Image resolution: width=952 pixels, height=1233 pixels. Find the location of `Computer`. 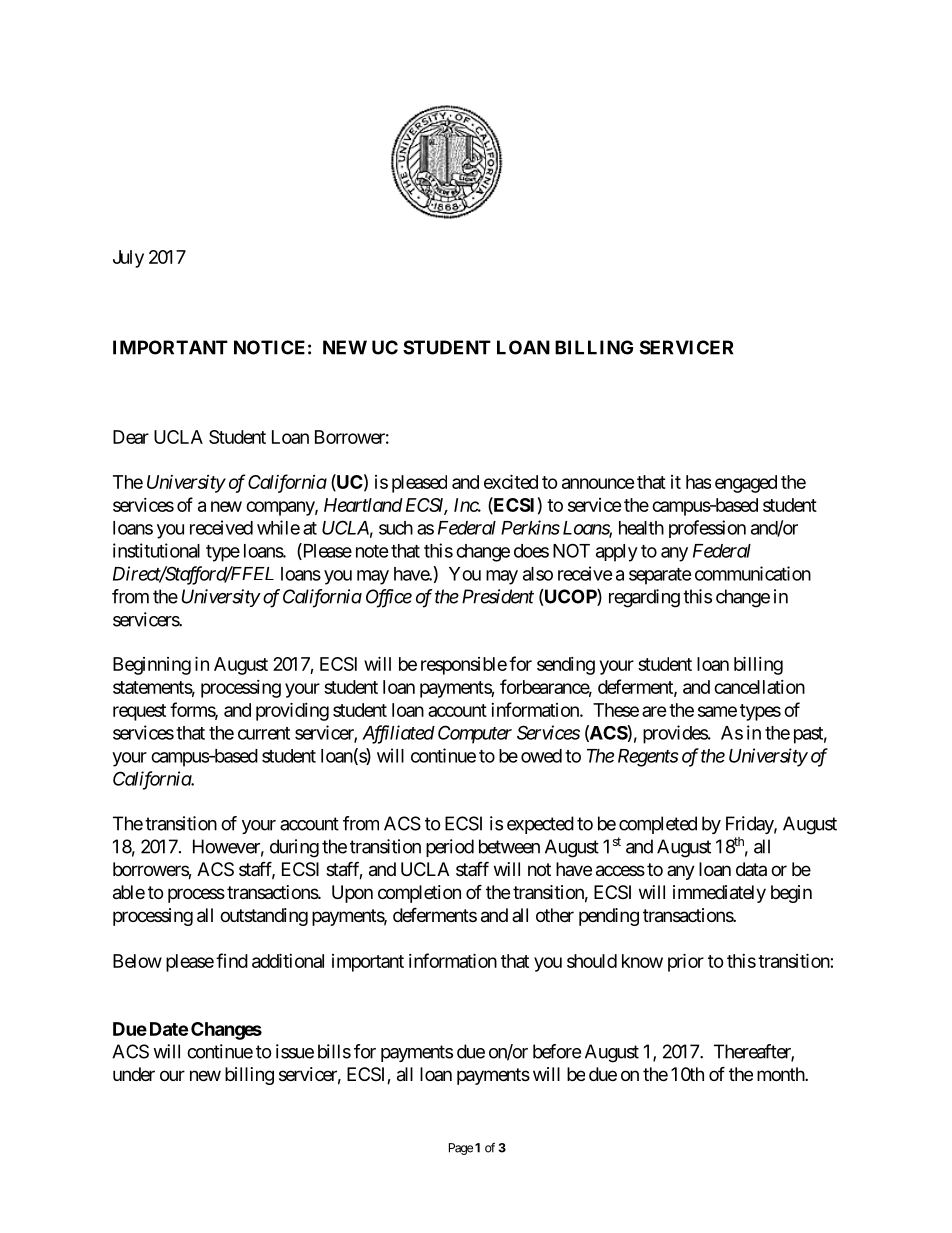

Computer is located at coordinates (475, 734).
